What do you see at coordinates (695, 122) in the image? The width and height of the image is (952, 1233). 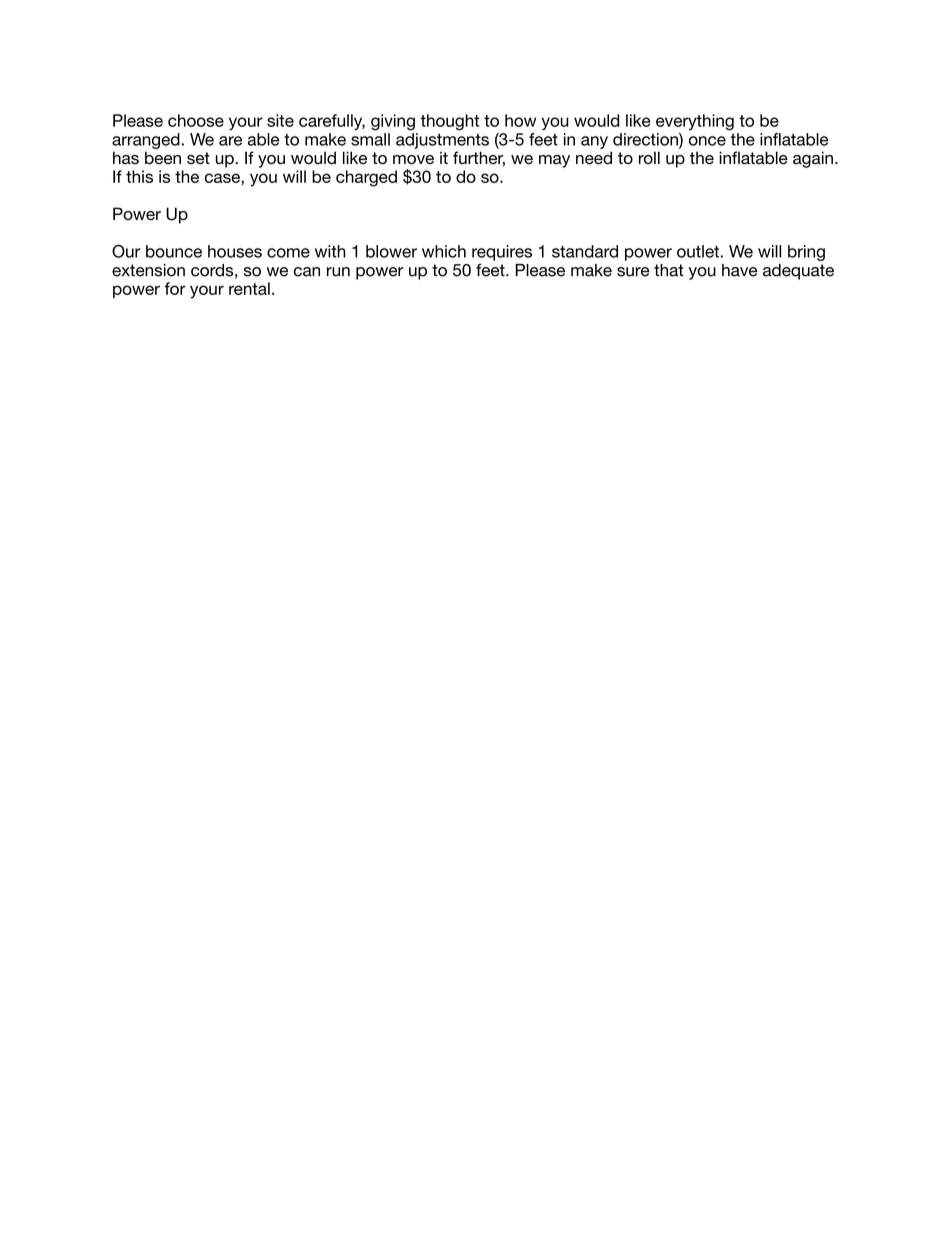 I see `everything` at bounding box center [695, 122].
